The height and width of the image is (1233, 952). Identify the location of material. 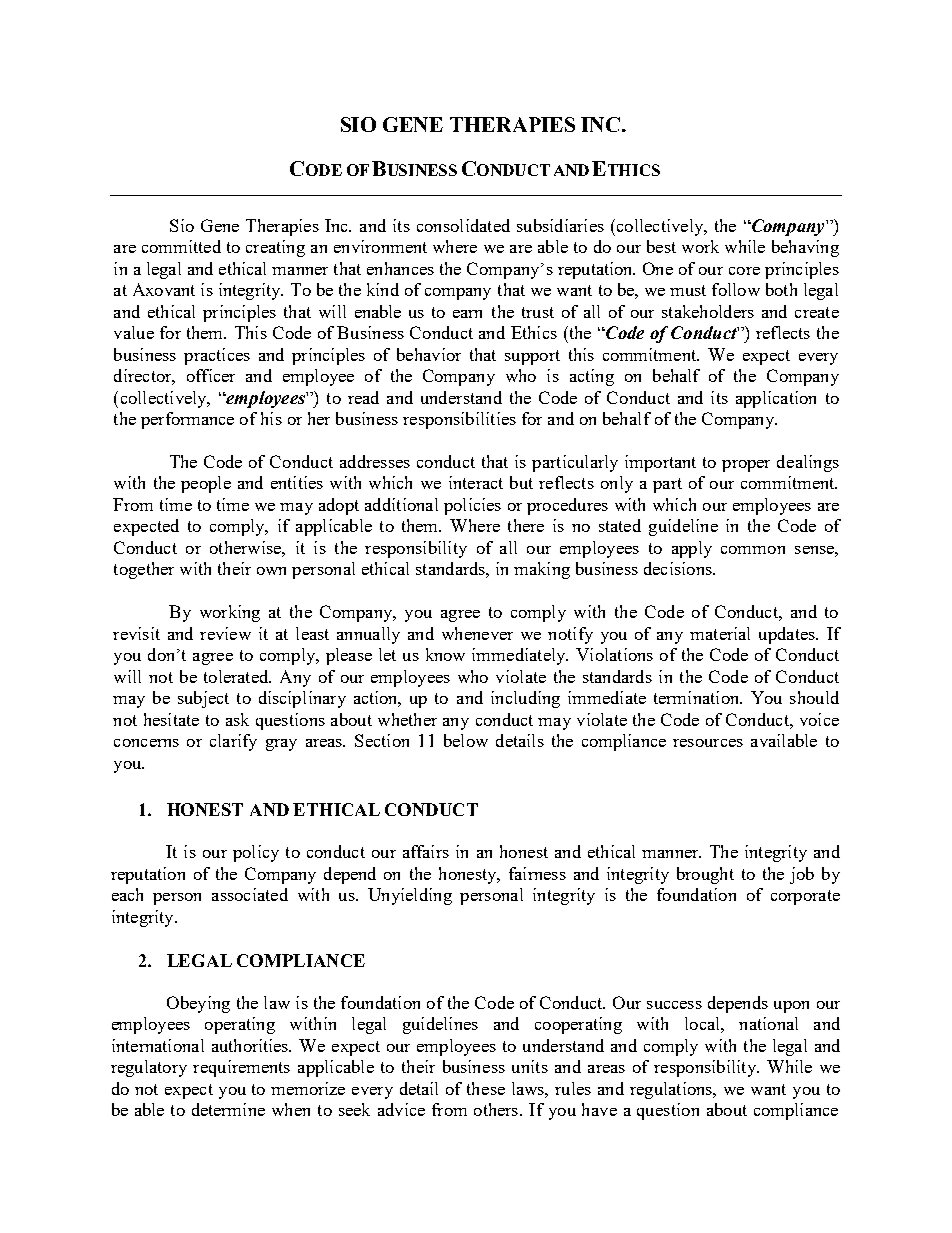
(720, 633).
